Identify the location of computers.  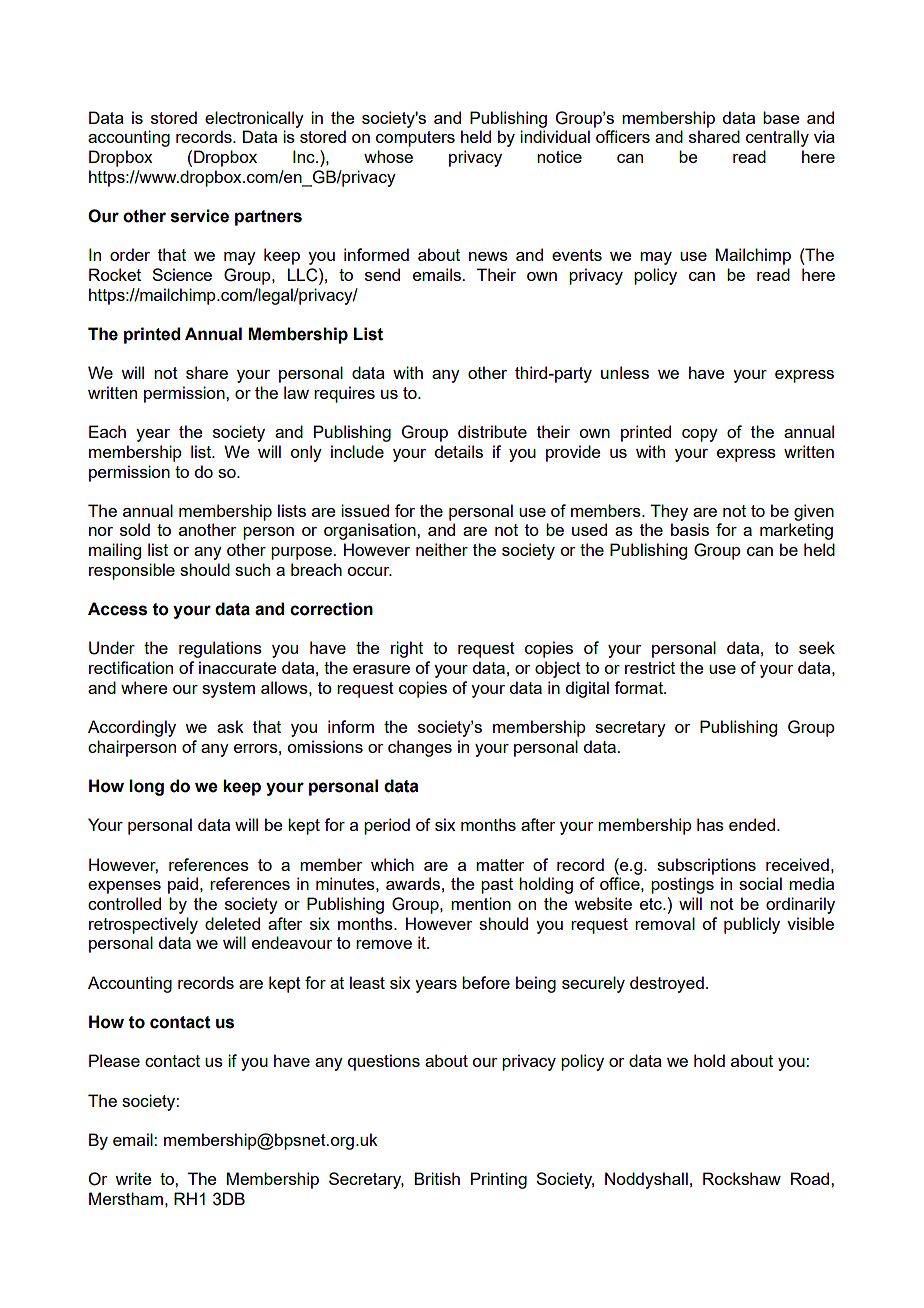
(415, 139).
